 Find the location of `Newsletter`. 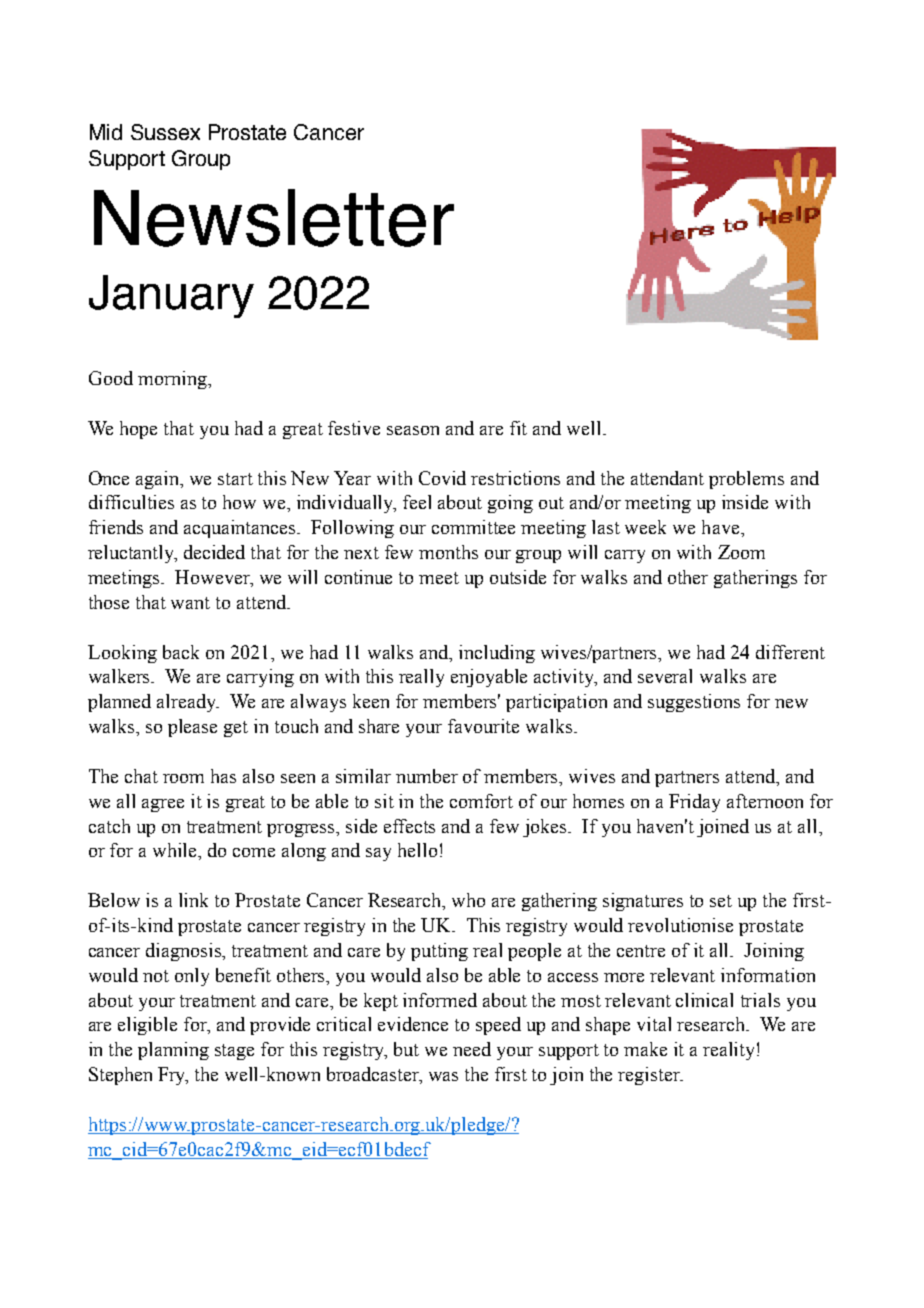

Newsletter is located at coordinates (274, 218).
